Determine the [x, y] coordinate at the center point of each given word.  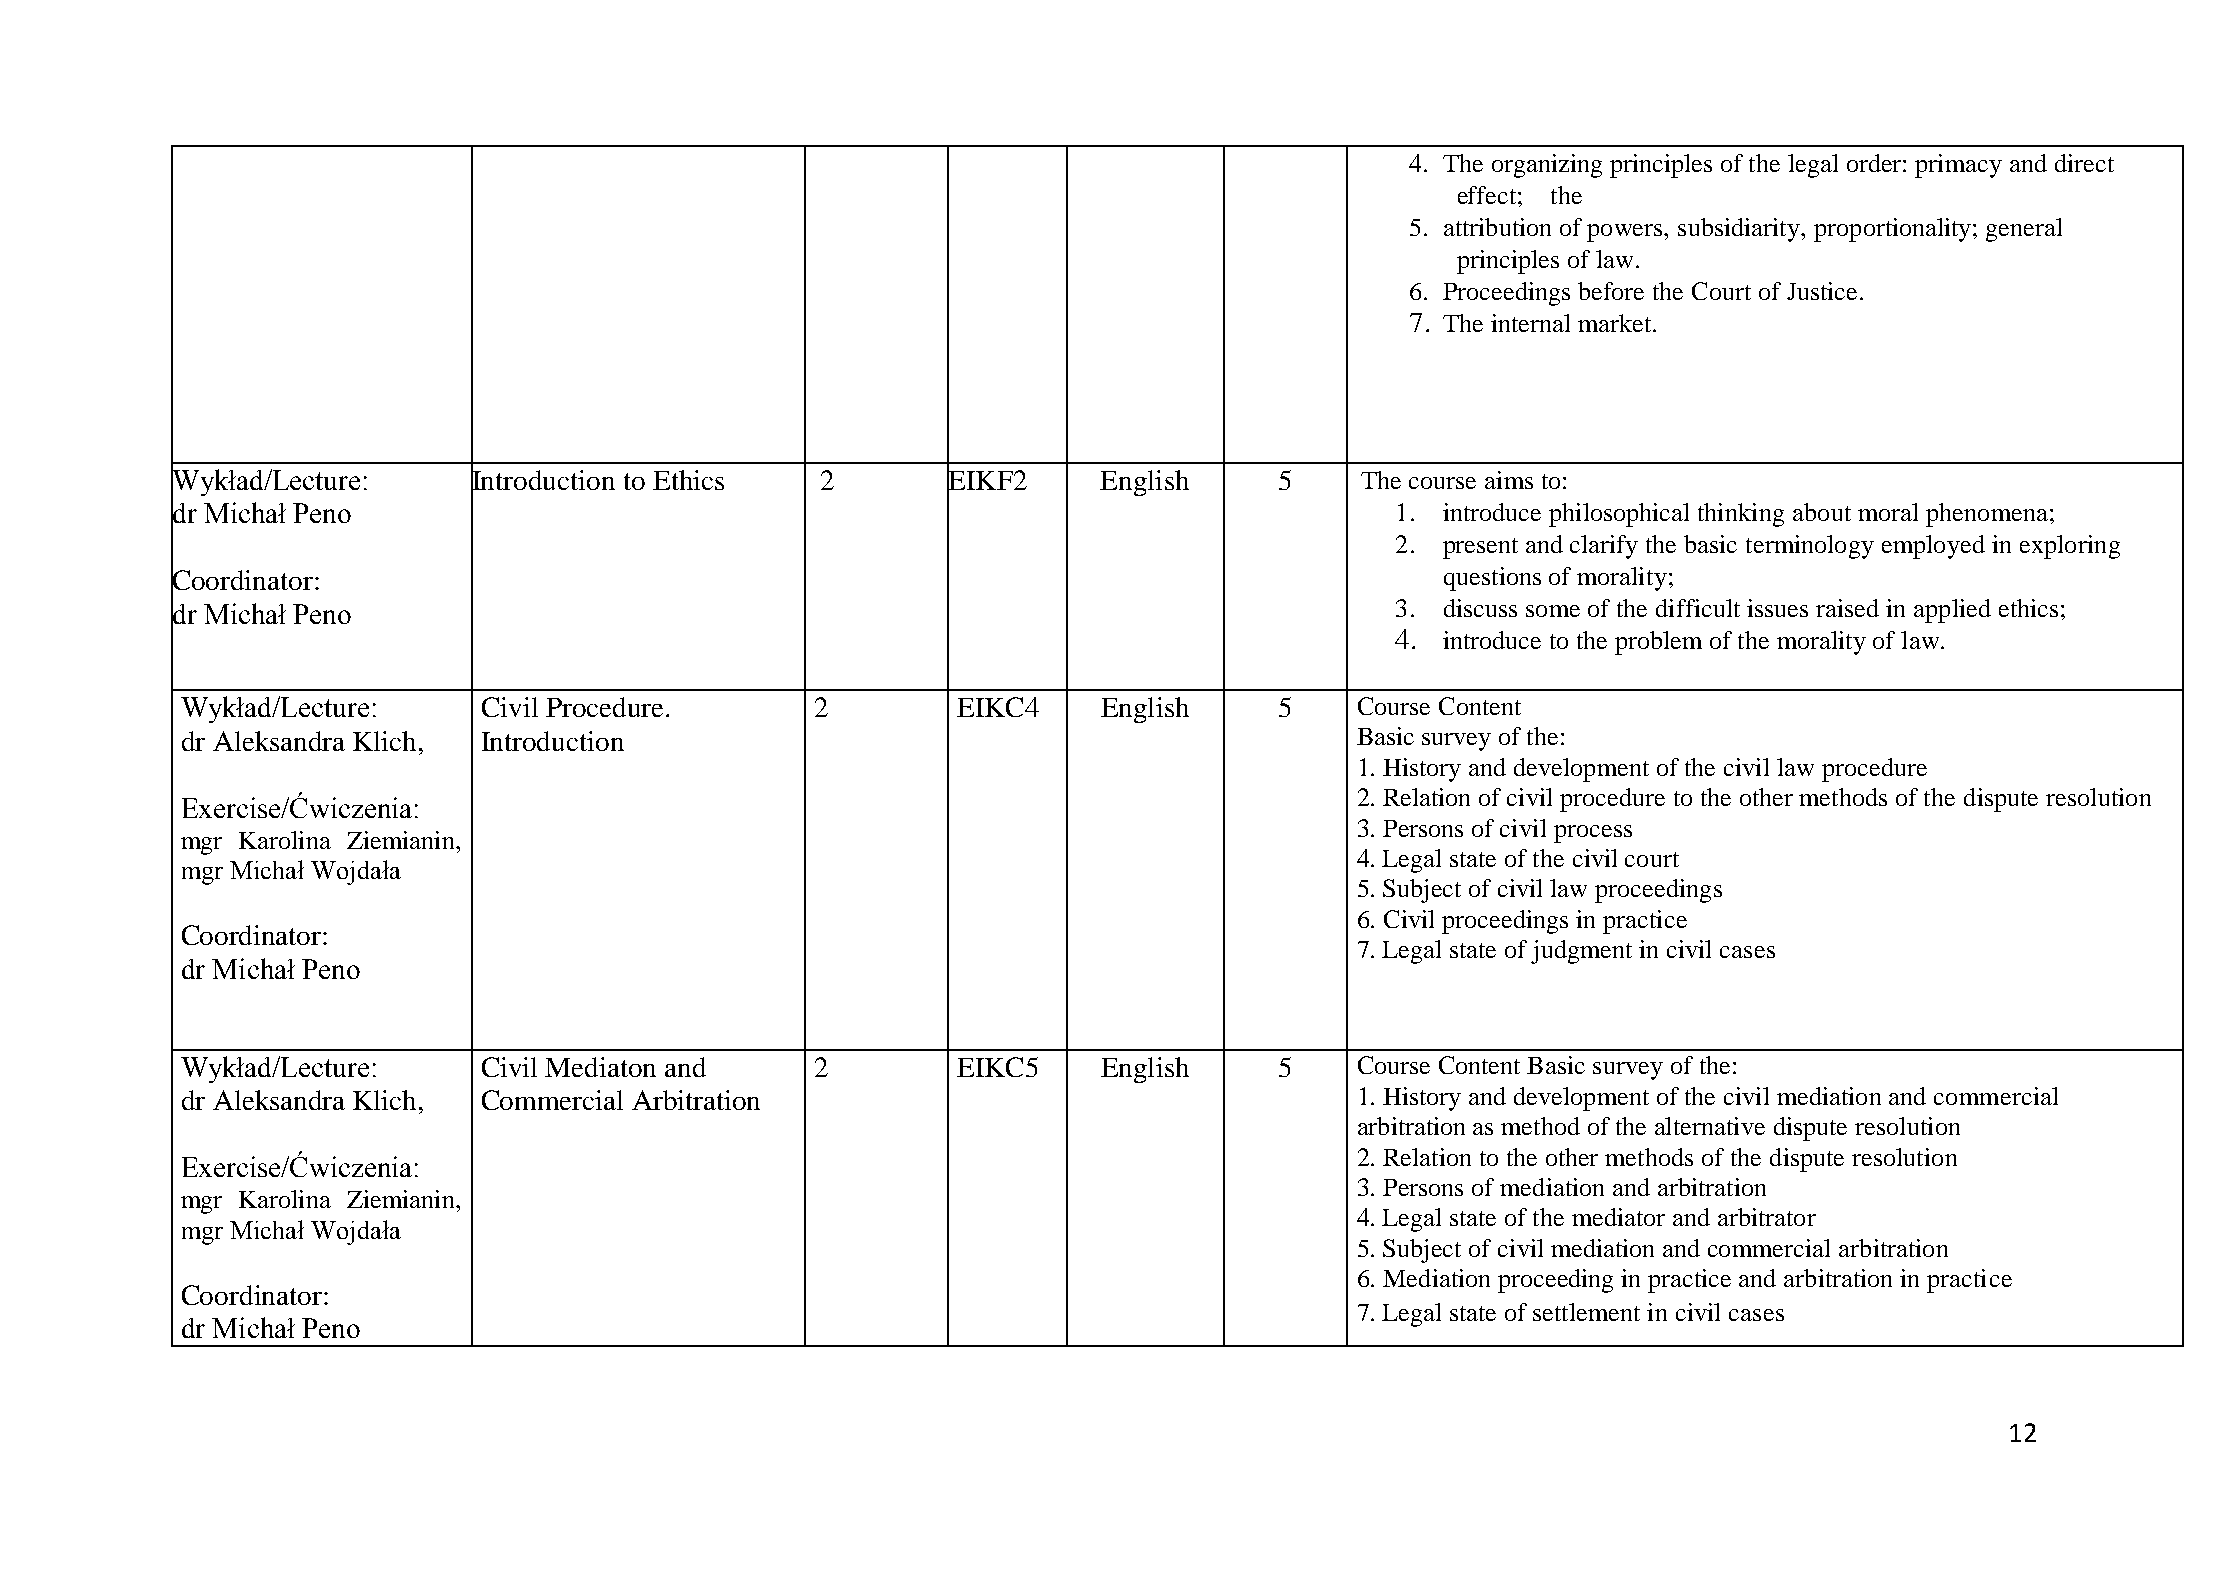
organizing [1547, 166]
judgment [1581, 952]
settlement [1586, 1312]
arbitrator [1767, 1217]
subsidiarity [1740, 230]
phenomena [1987, 515]
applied [1952, 611]
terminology [1810, 547]
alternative [1710, 1126]
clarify [1604, 547]
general [2024, 230]
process [1593, 834]
